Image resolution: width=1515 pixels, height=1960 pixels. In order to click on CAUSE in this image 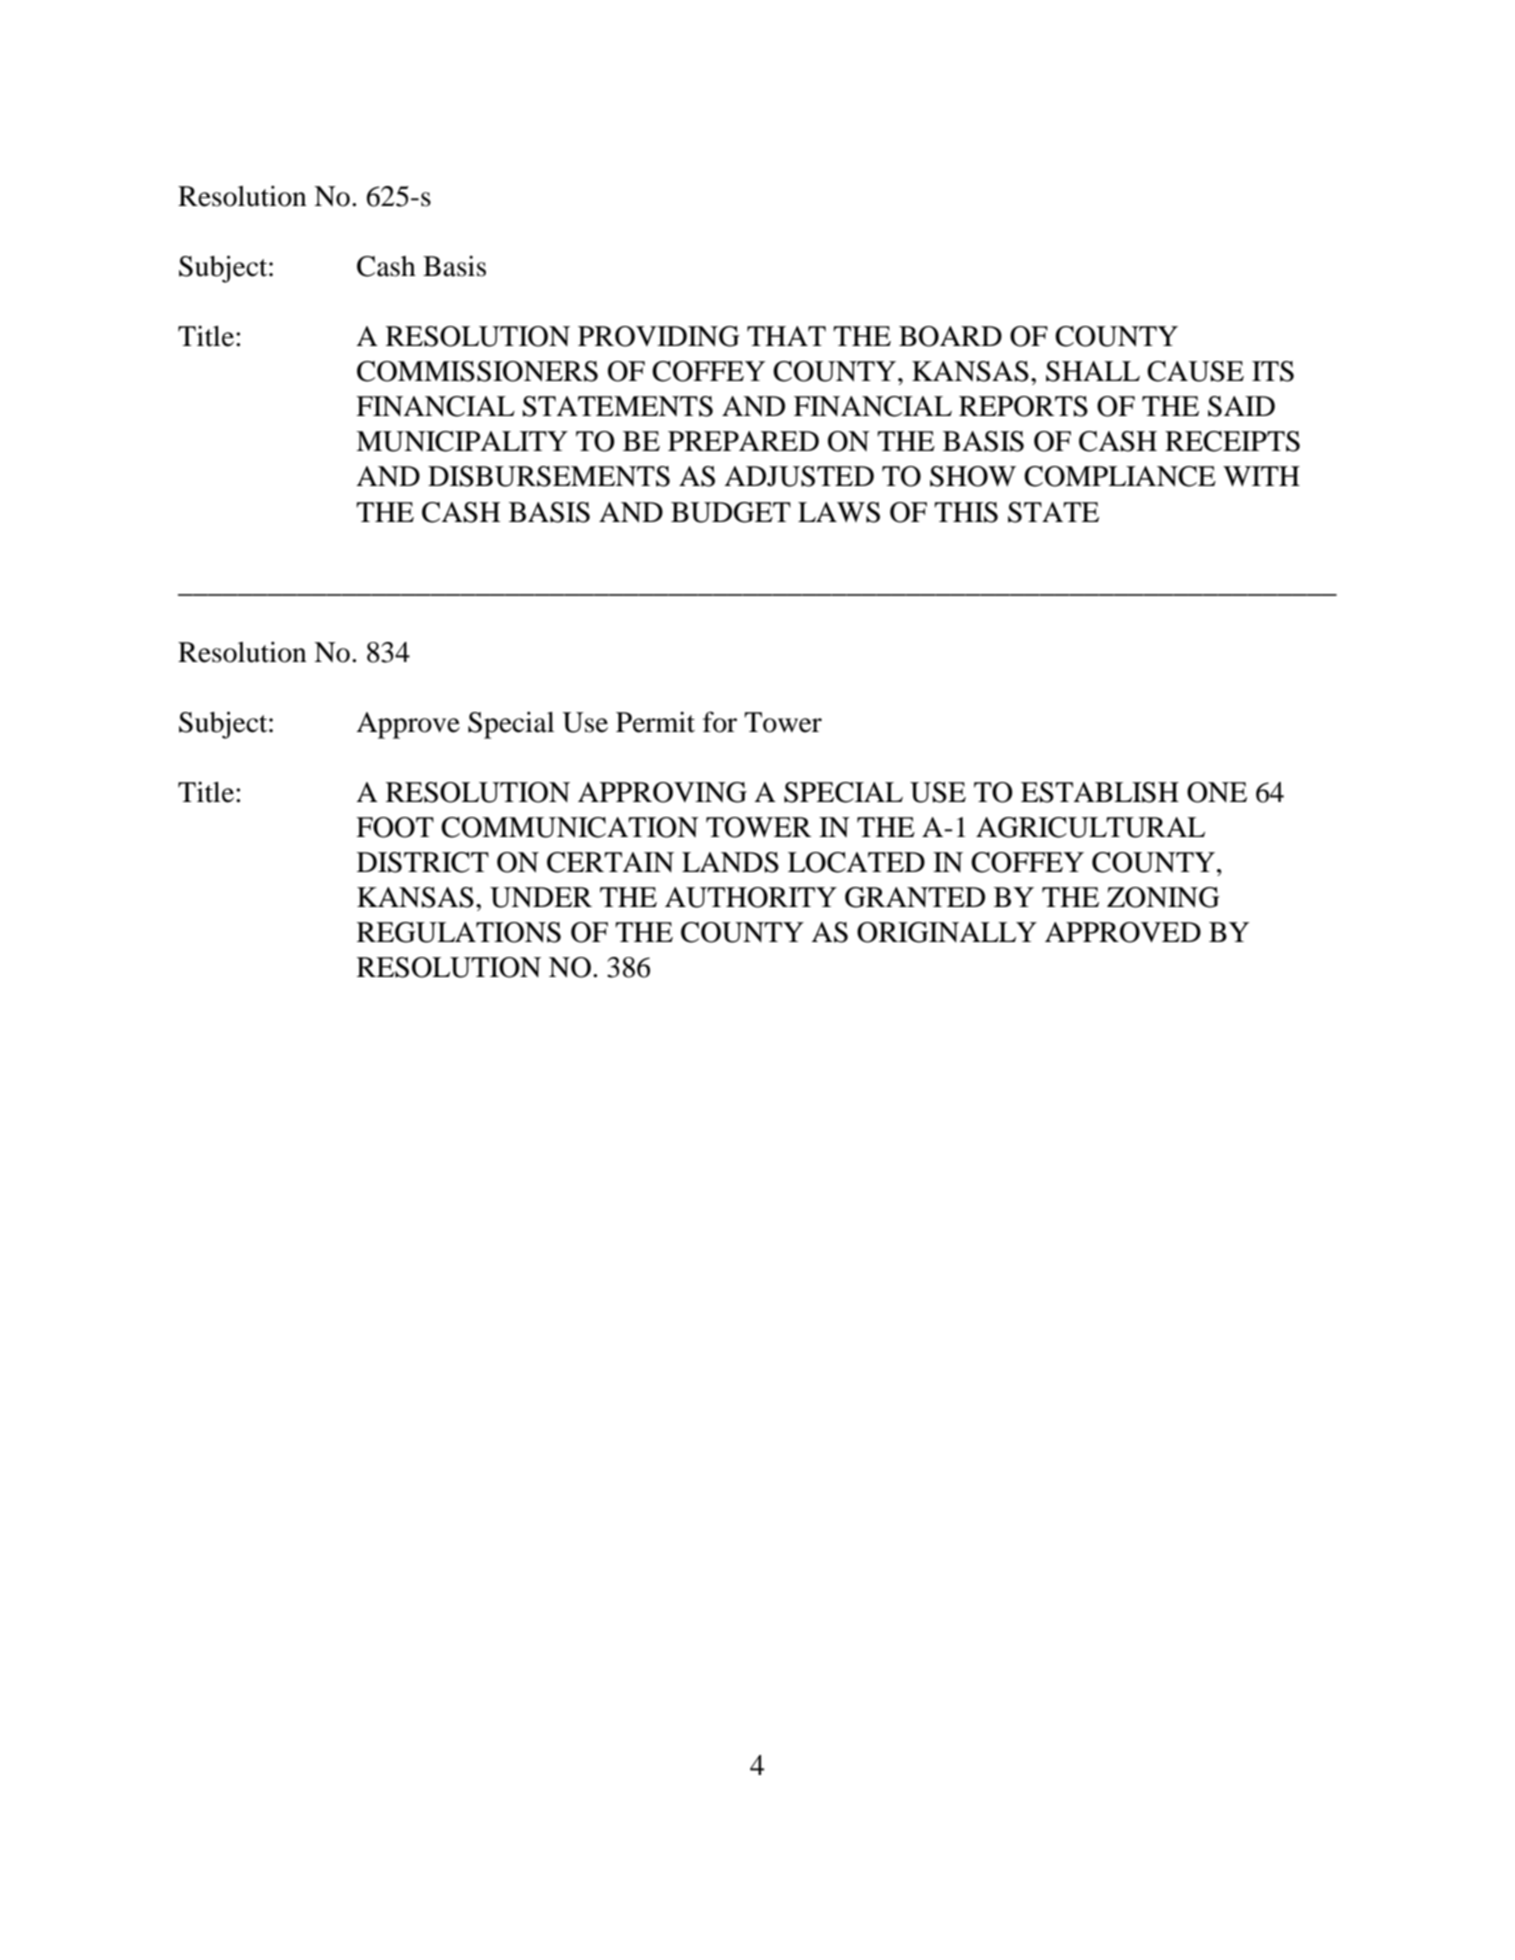, I will do `click(1195, 371)`.
